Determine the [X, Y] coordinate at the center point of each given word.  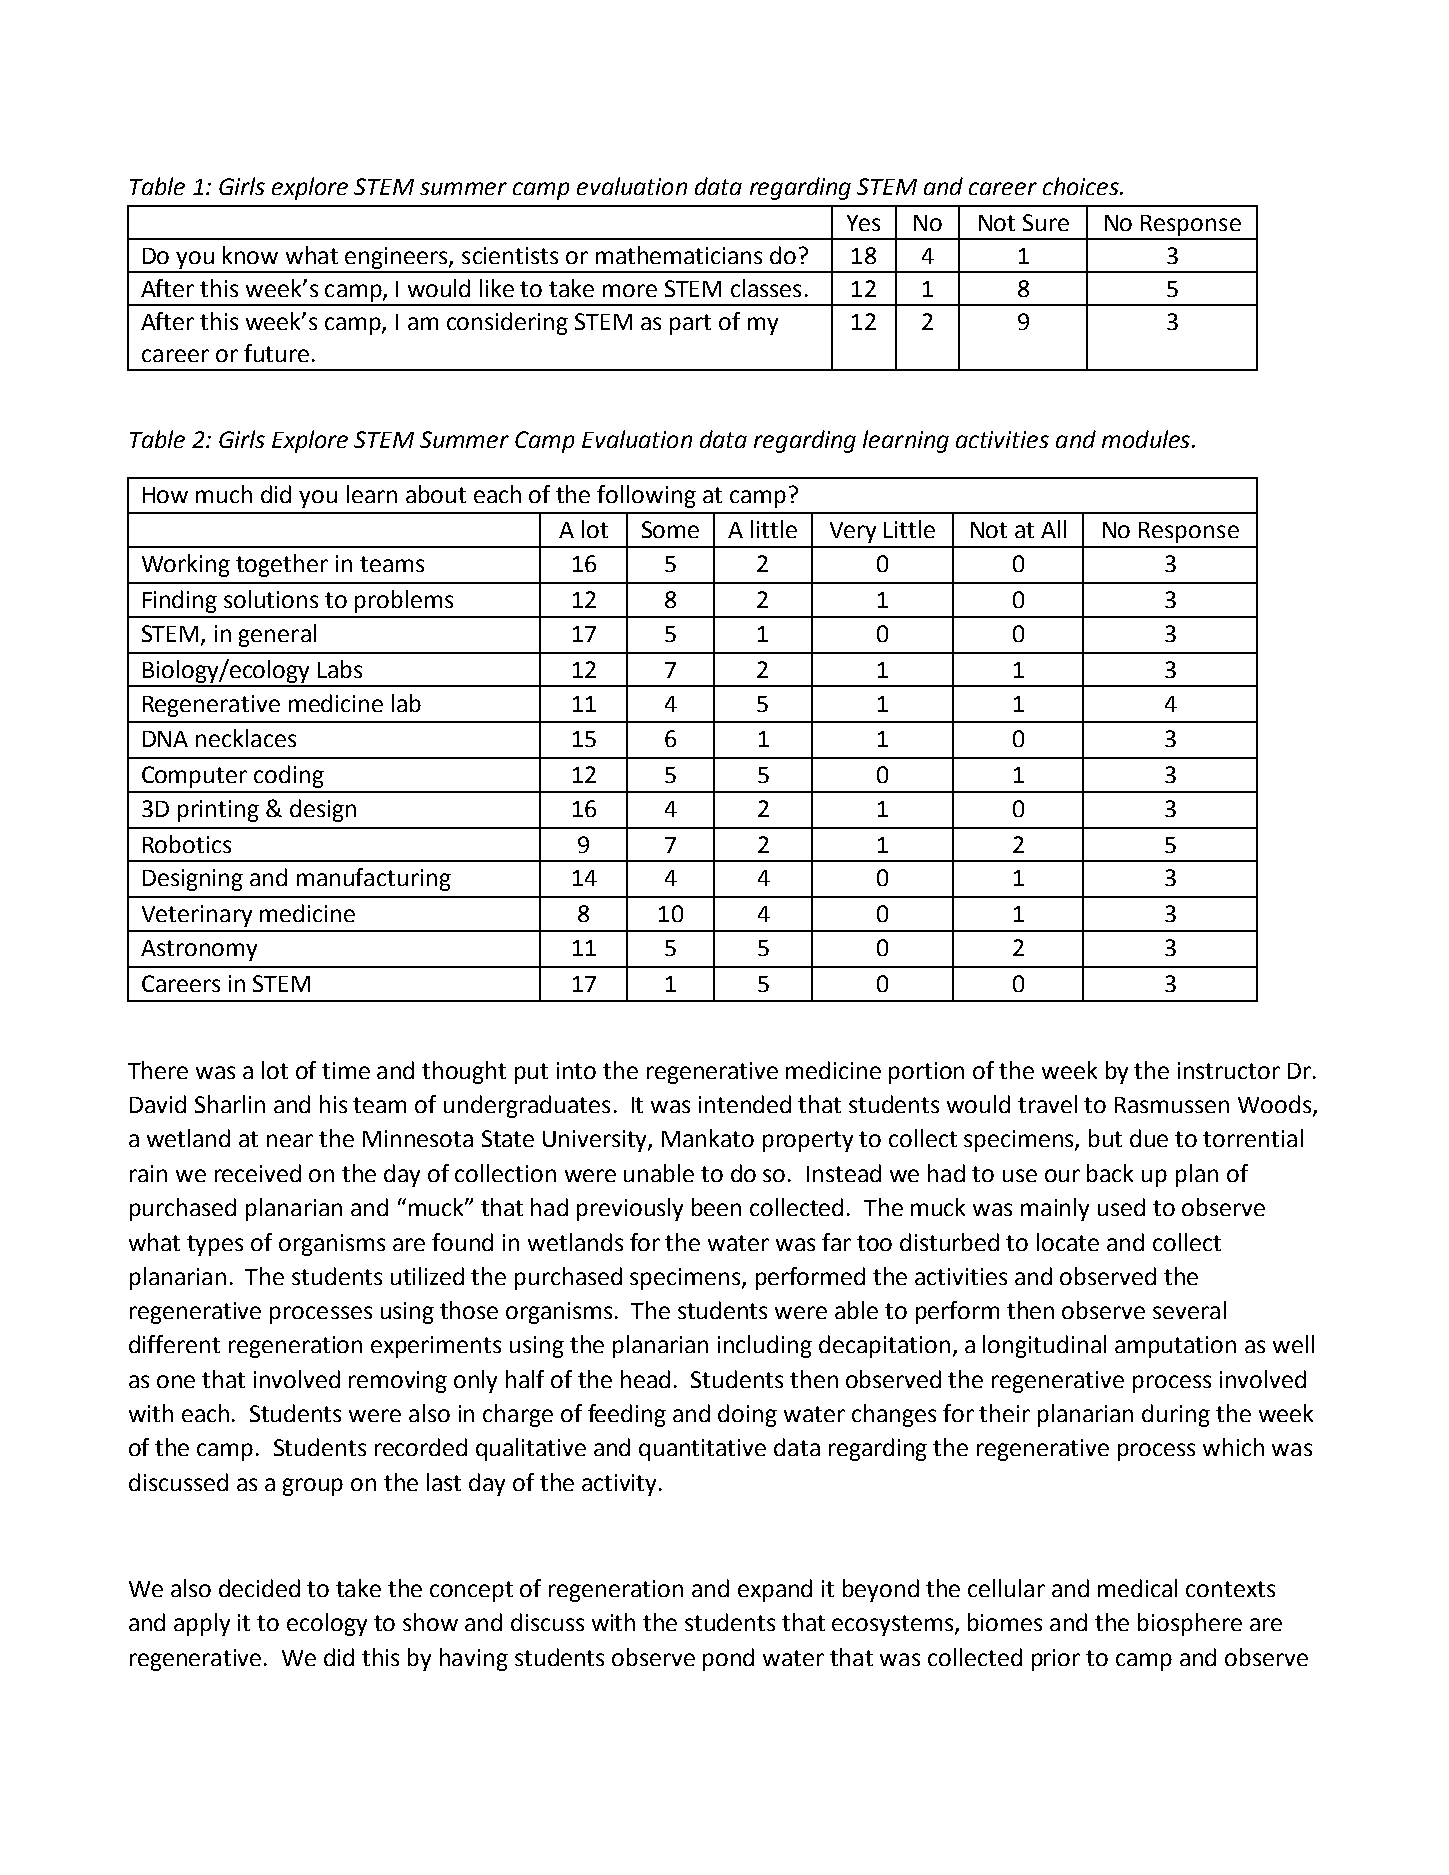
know [250, 255]
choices [1082, 186]
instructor [1229, 1070]
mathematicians [679, 255]
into [576, 1070]
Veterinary [197, 916]
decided [259, 1588]
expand [775, 1590]
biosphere [1190, 1624]
